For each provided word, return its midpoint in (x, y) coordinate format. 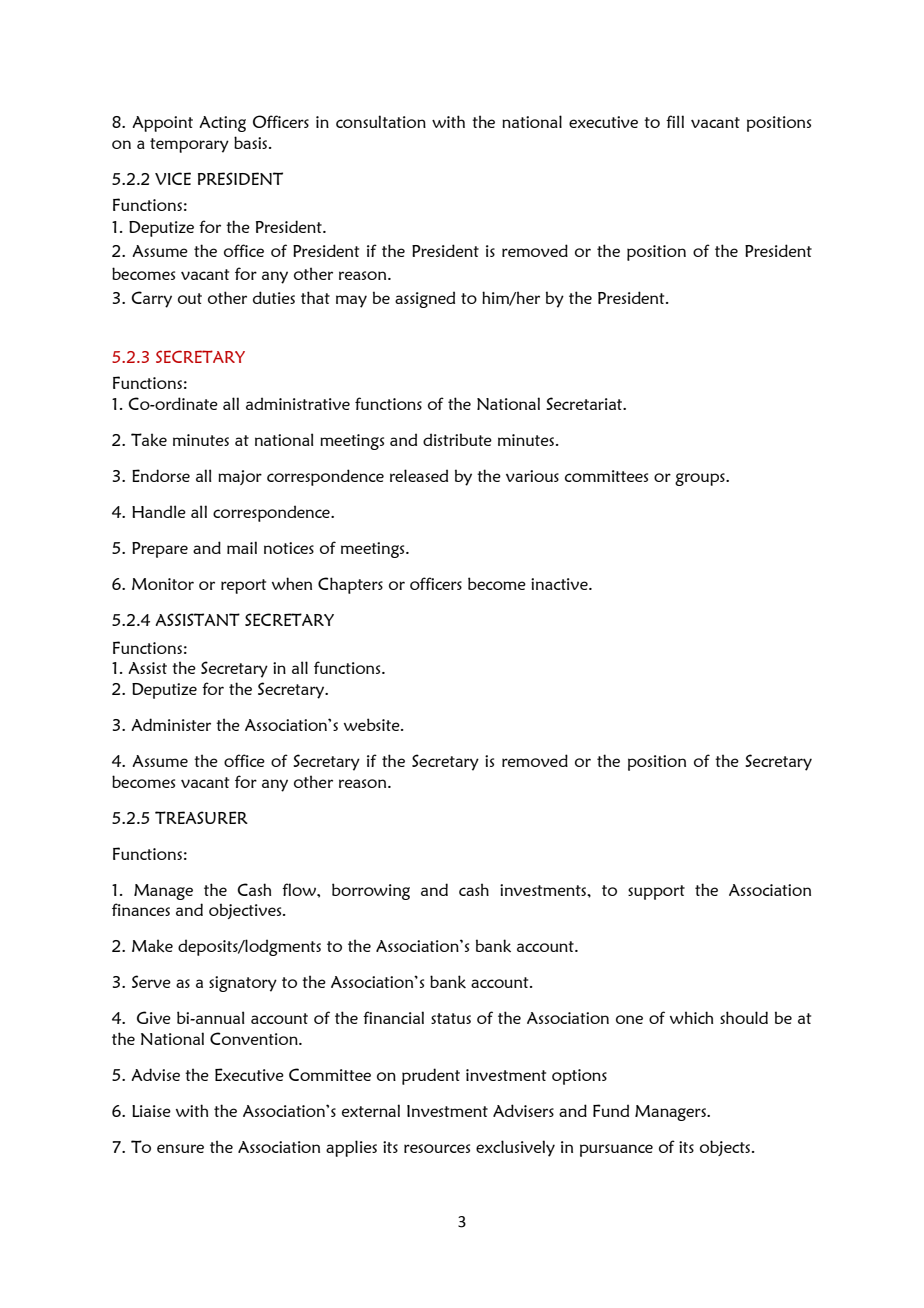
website (373, 724)
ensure (180, 1148)
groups (701, 479)
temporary (189, 145)
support (656, 892)
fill (675, 121)
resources (437, 1148)
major (240, 477)
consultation (381, 121)
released (419, 475)
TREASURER (201, 817)
